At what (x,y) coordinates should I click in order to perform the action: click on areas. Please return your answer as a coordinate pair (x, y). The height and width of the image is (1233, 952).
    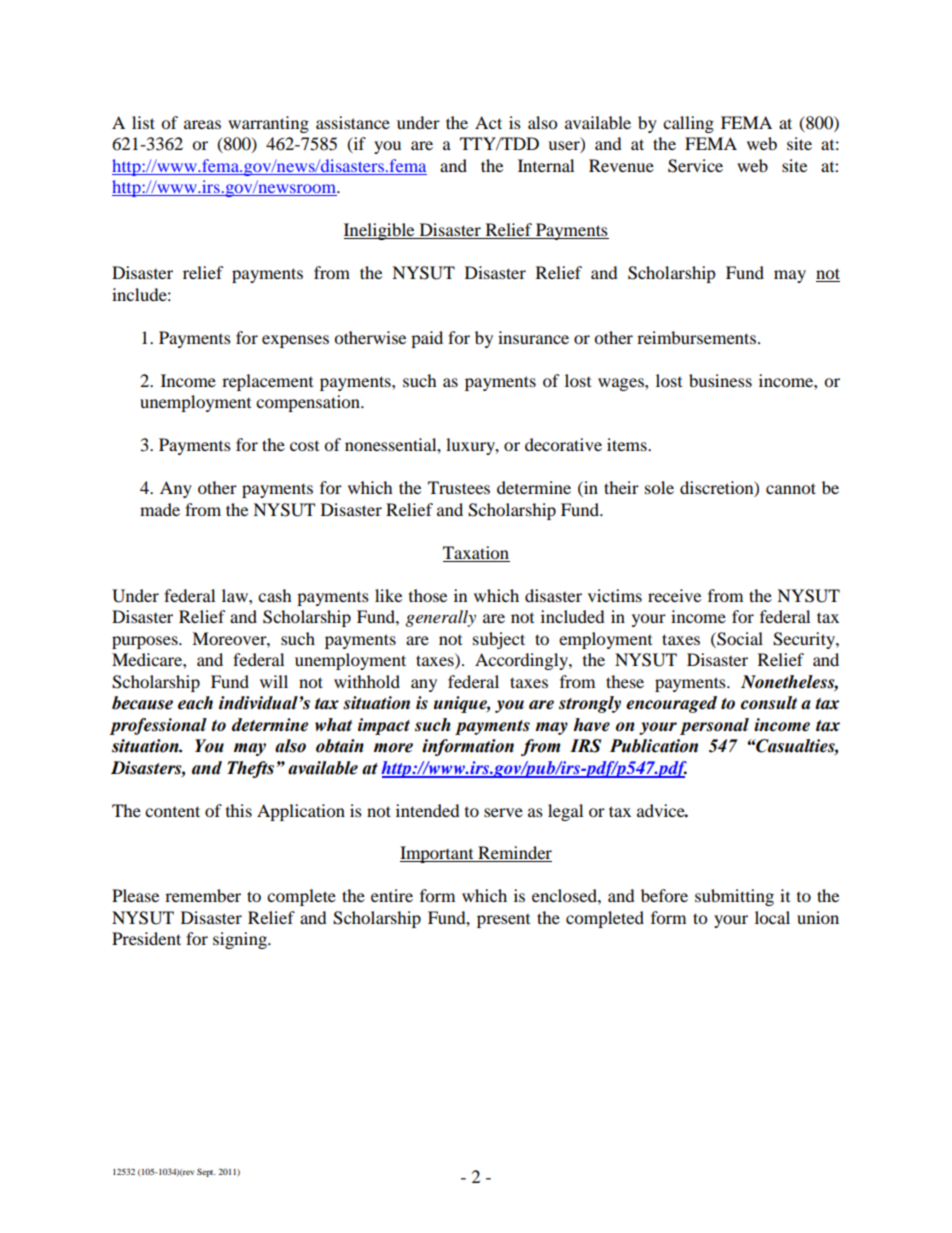
    Looking at the image, I should click on (202, 124).
